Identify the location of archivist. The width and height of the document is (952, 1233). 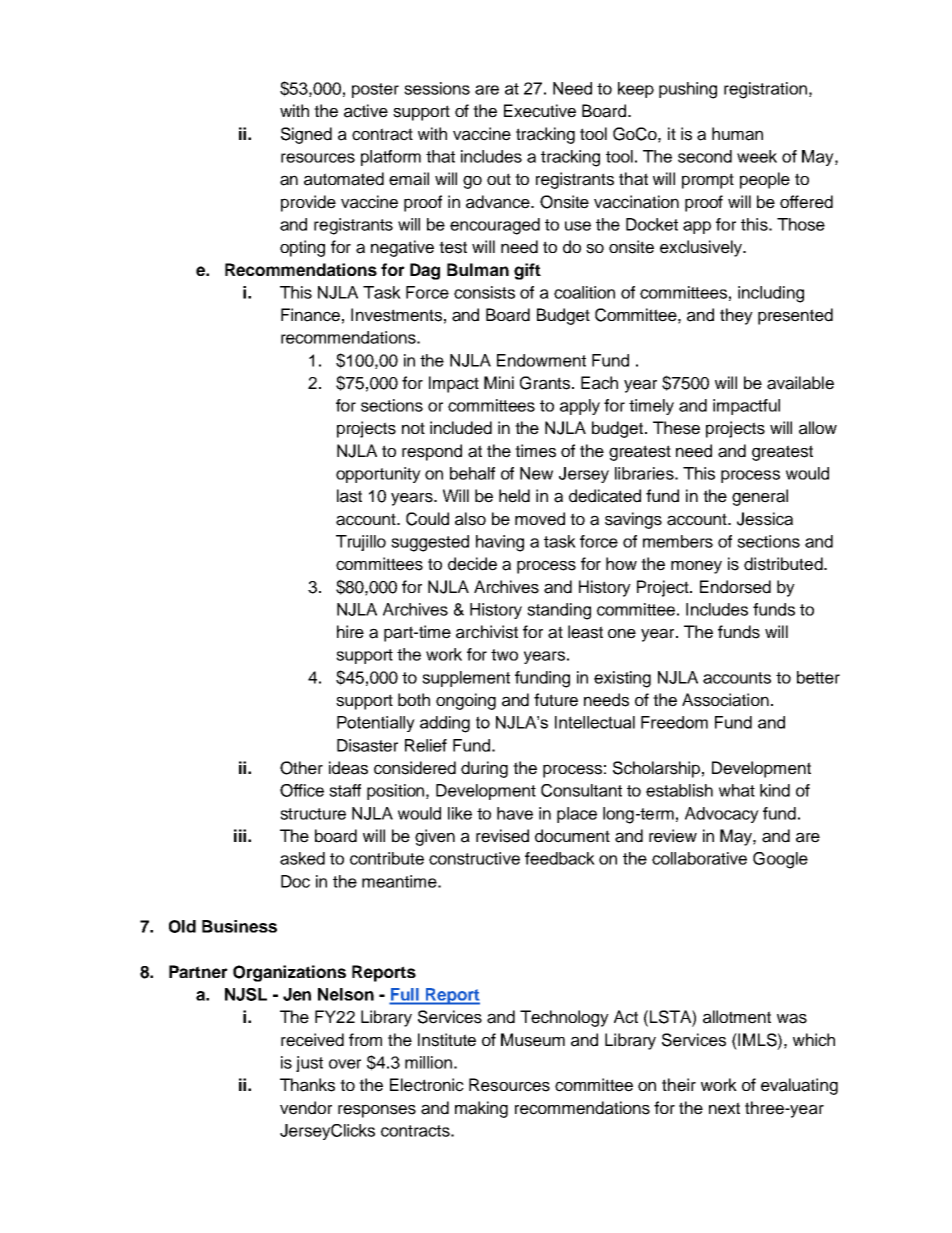
(487, 632).
